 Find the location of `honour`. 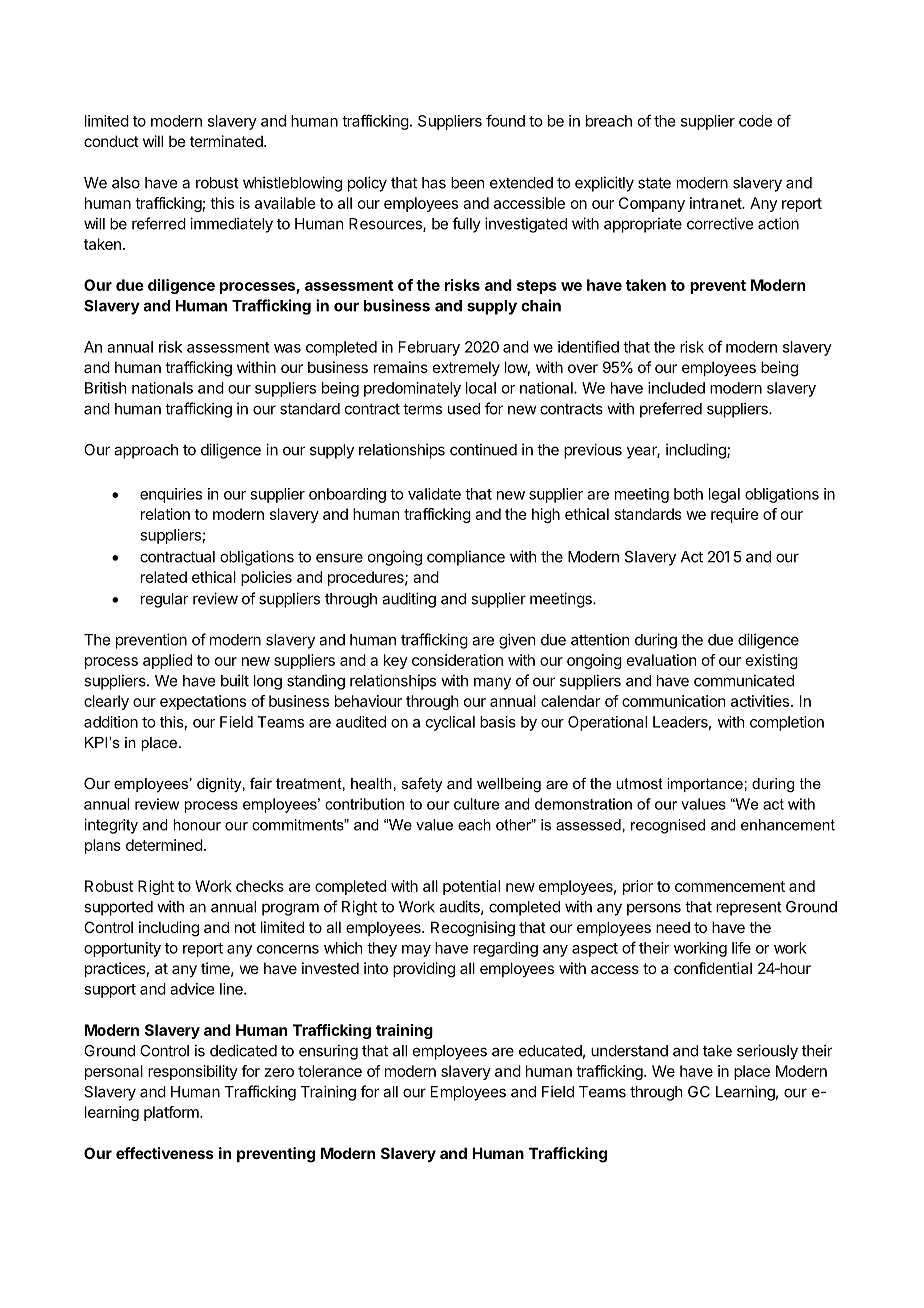

honour is located at coordinates (197, 825).
